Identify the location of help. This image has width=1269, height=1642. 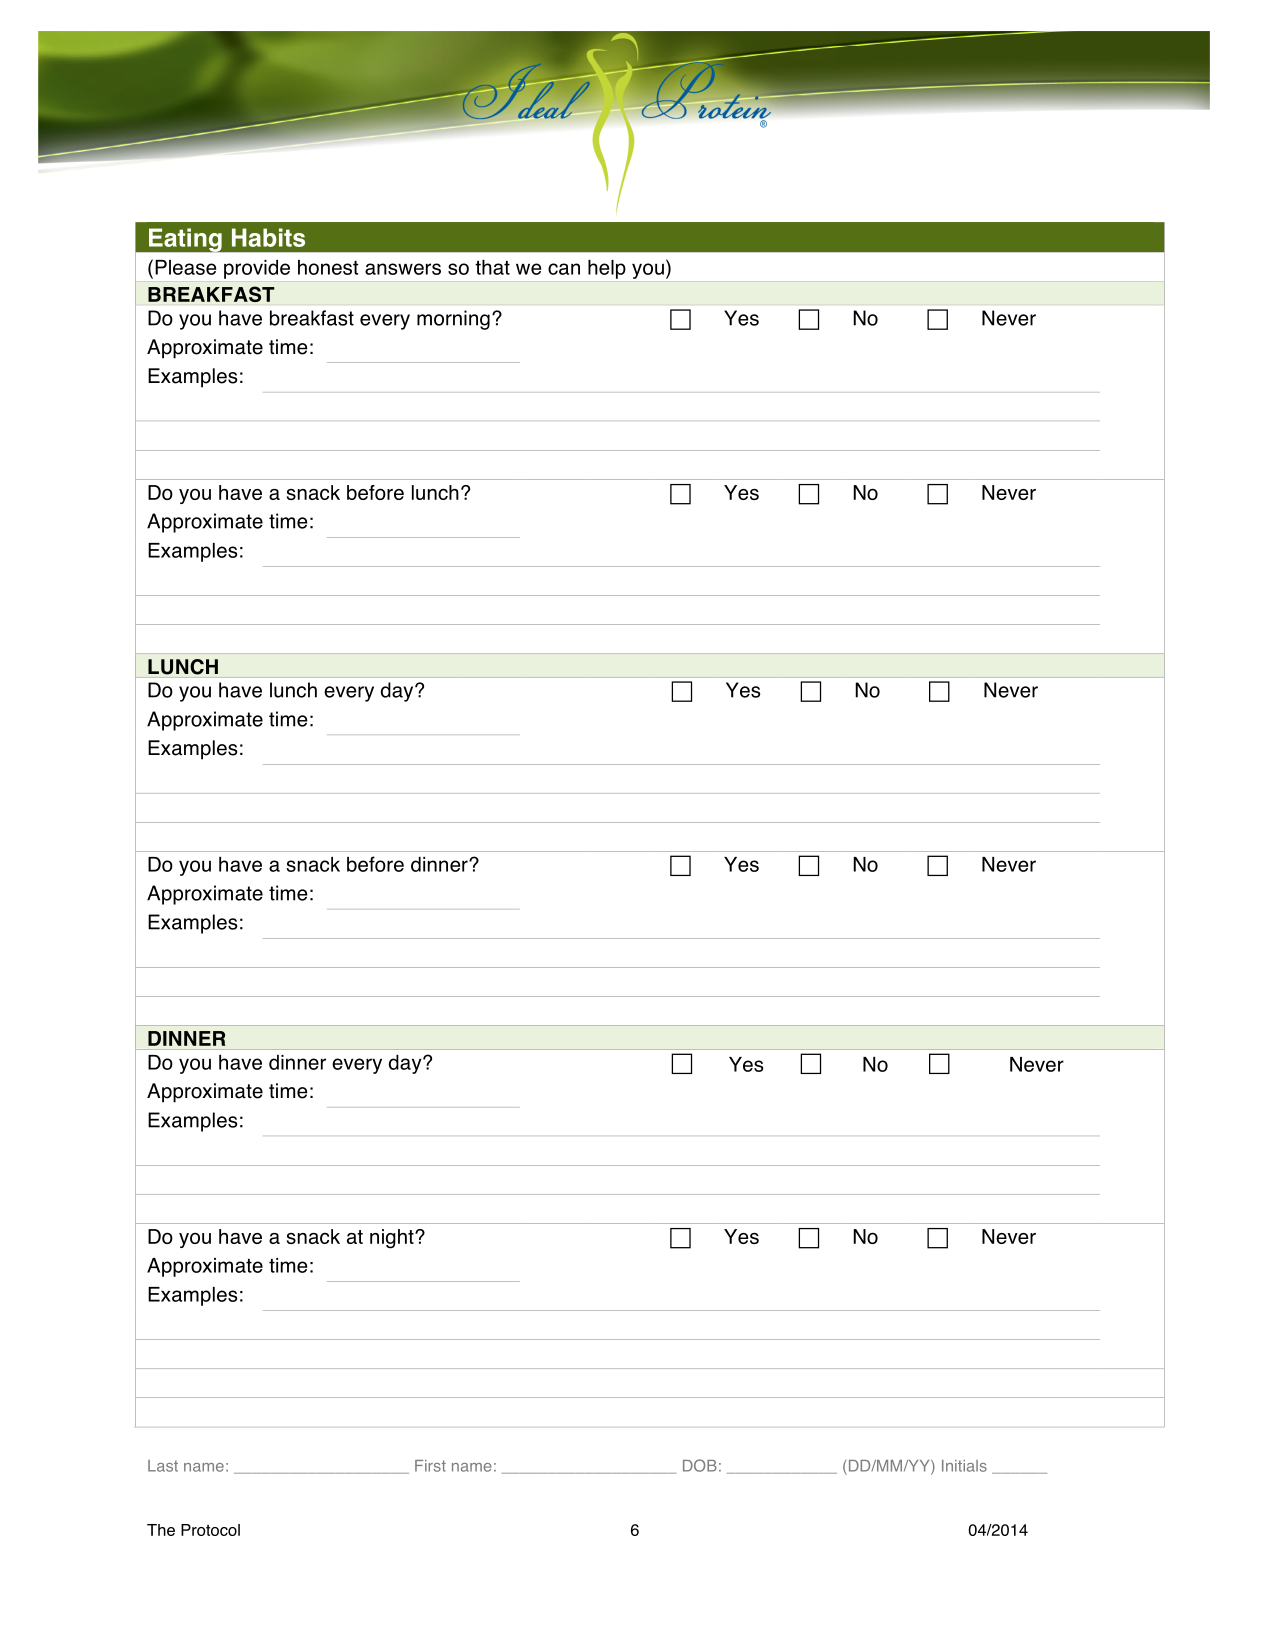
(607, 269).
